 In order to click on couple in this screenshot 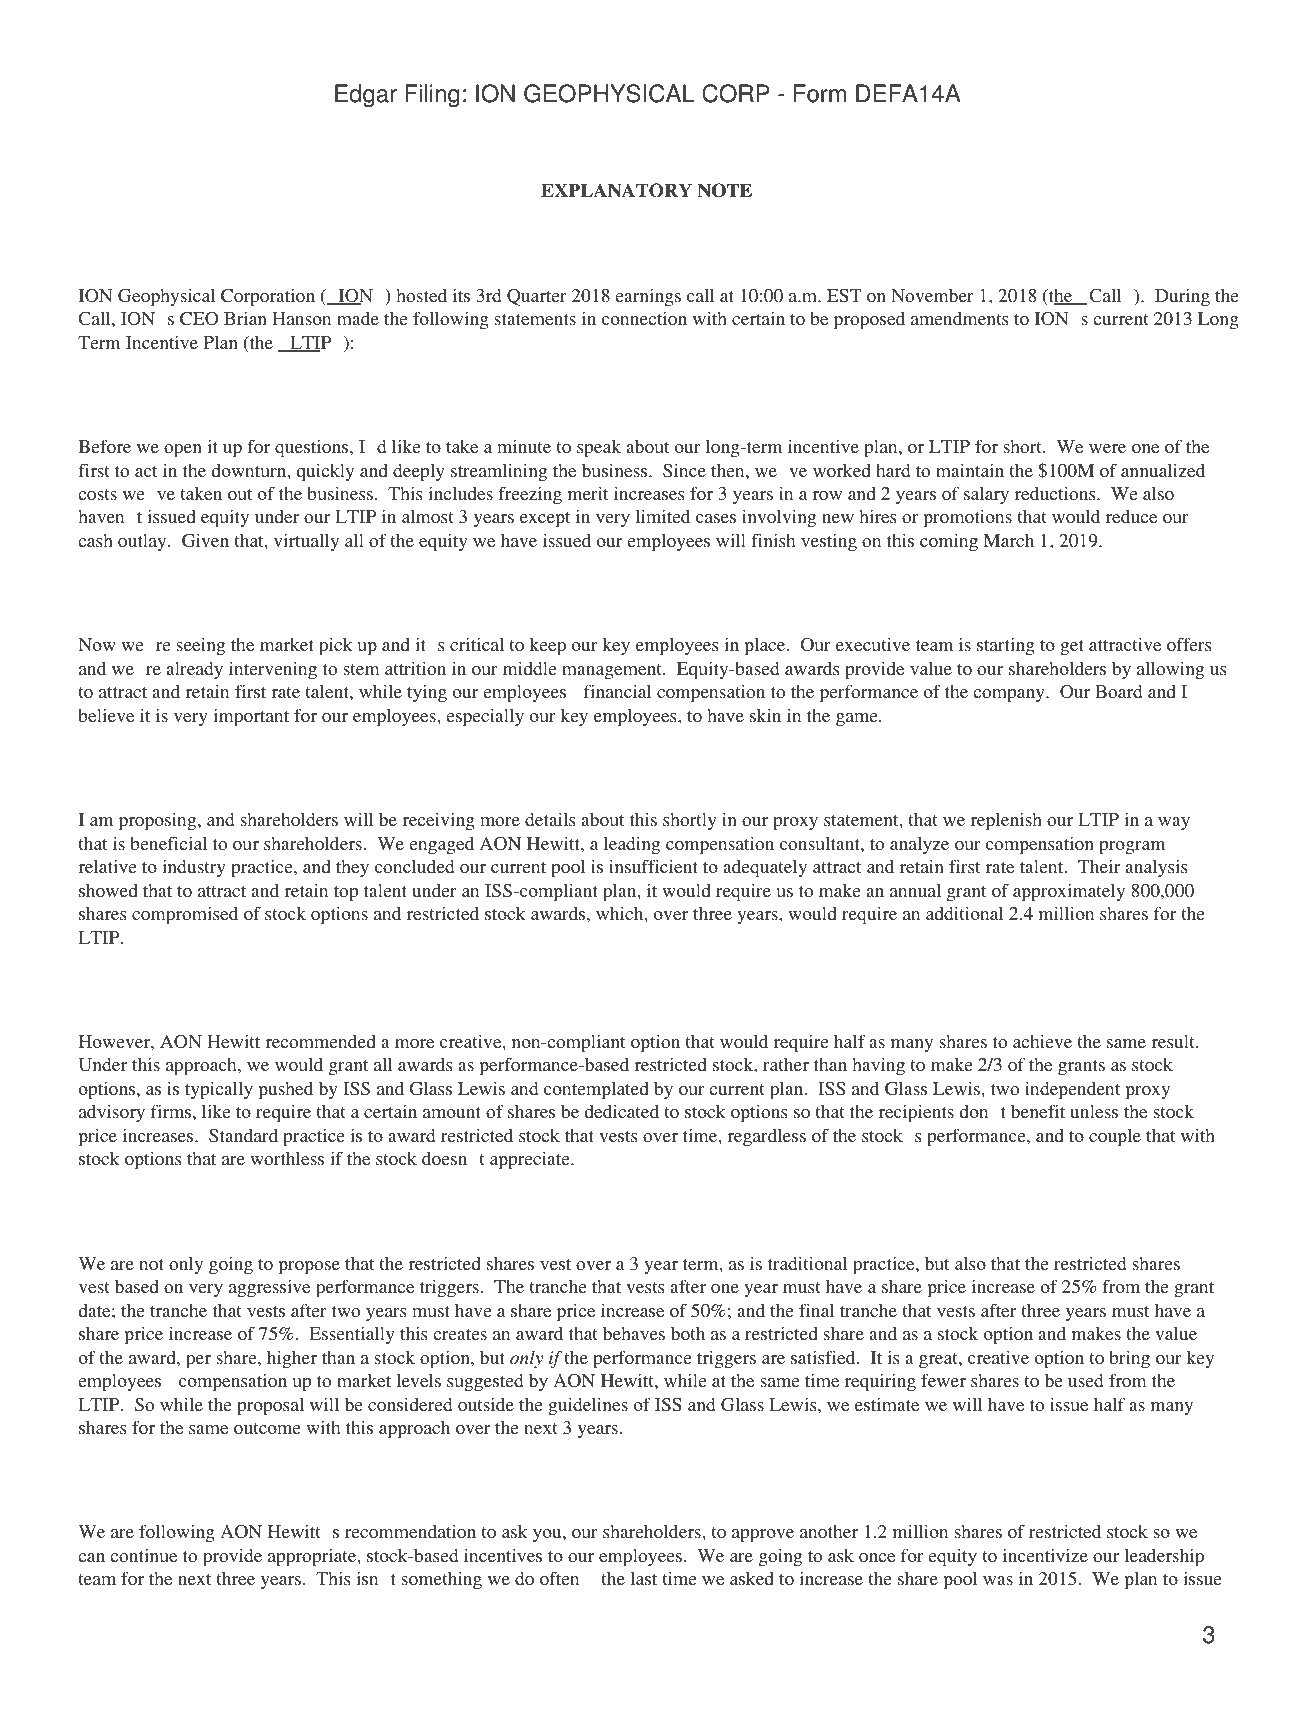, I will do `click(1115, 1138)`.
